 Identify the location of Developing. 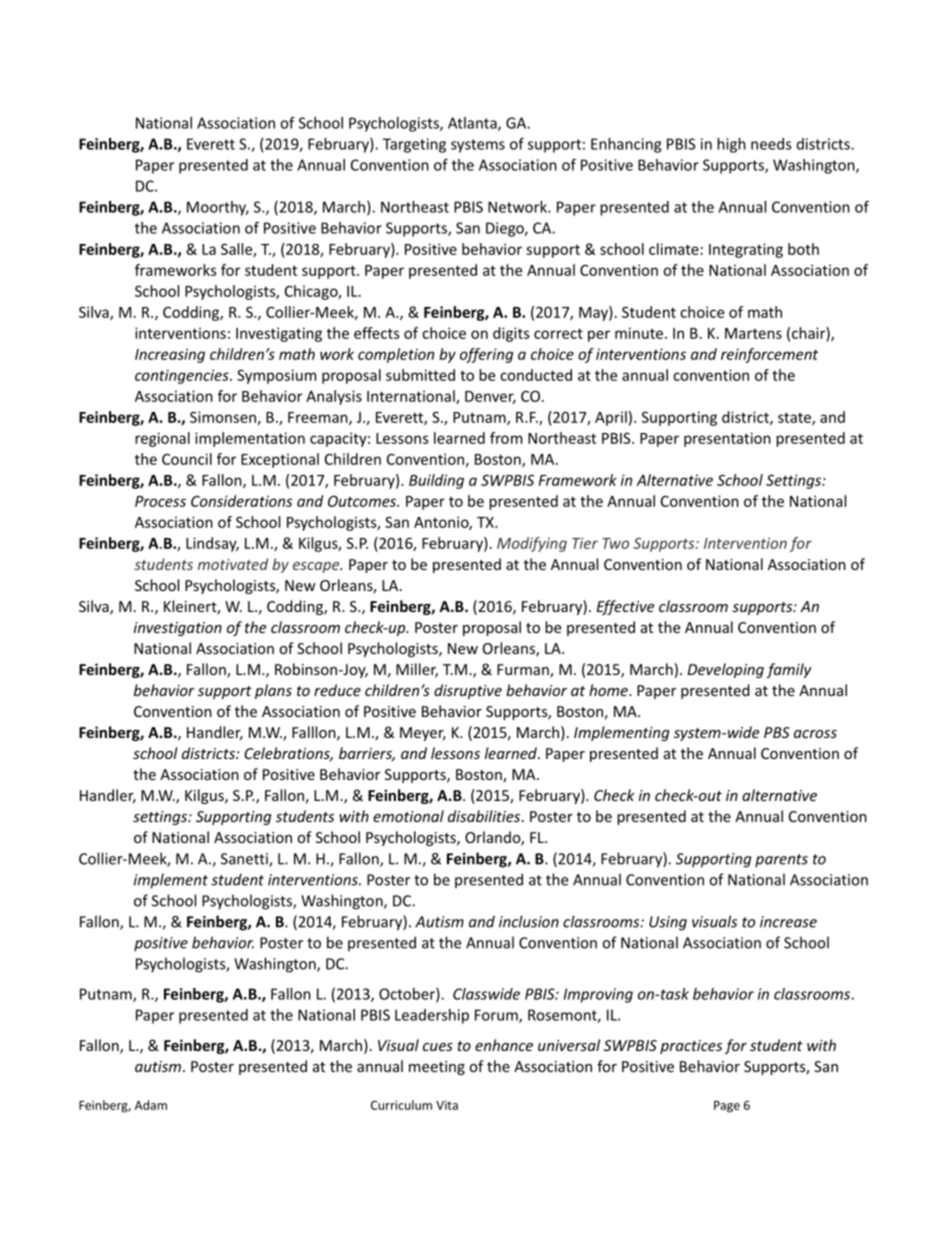
(726, 670).
